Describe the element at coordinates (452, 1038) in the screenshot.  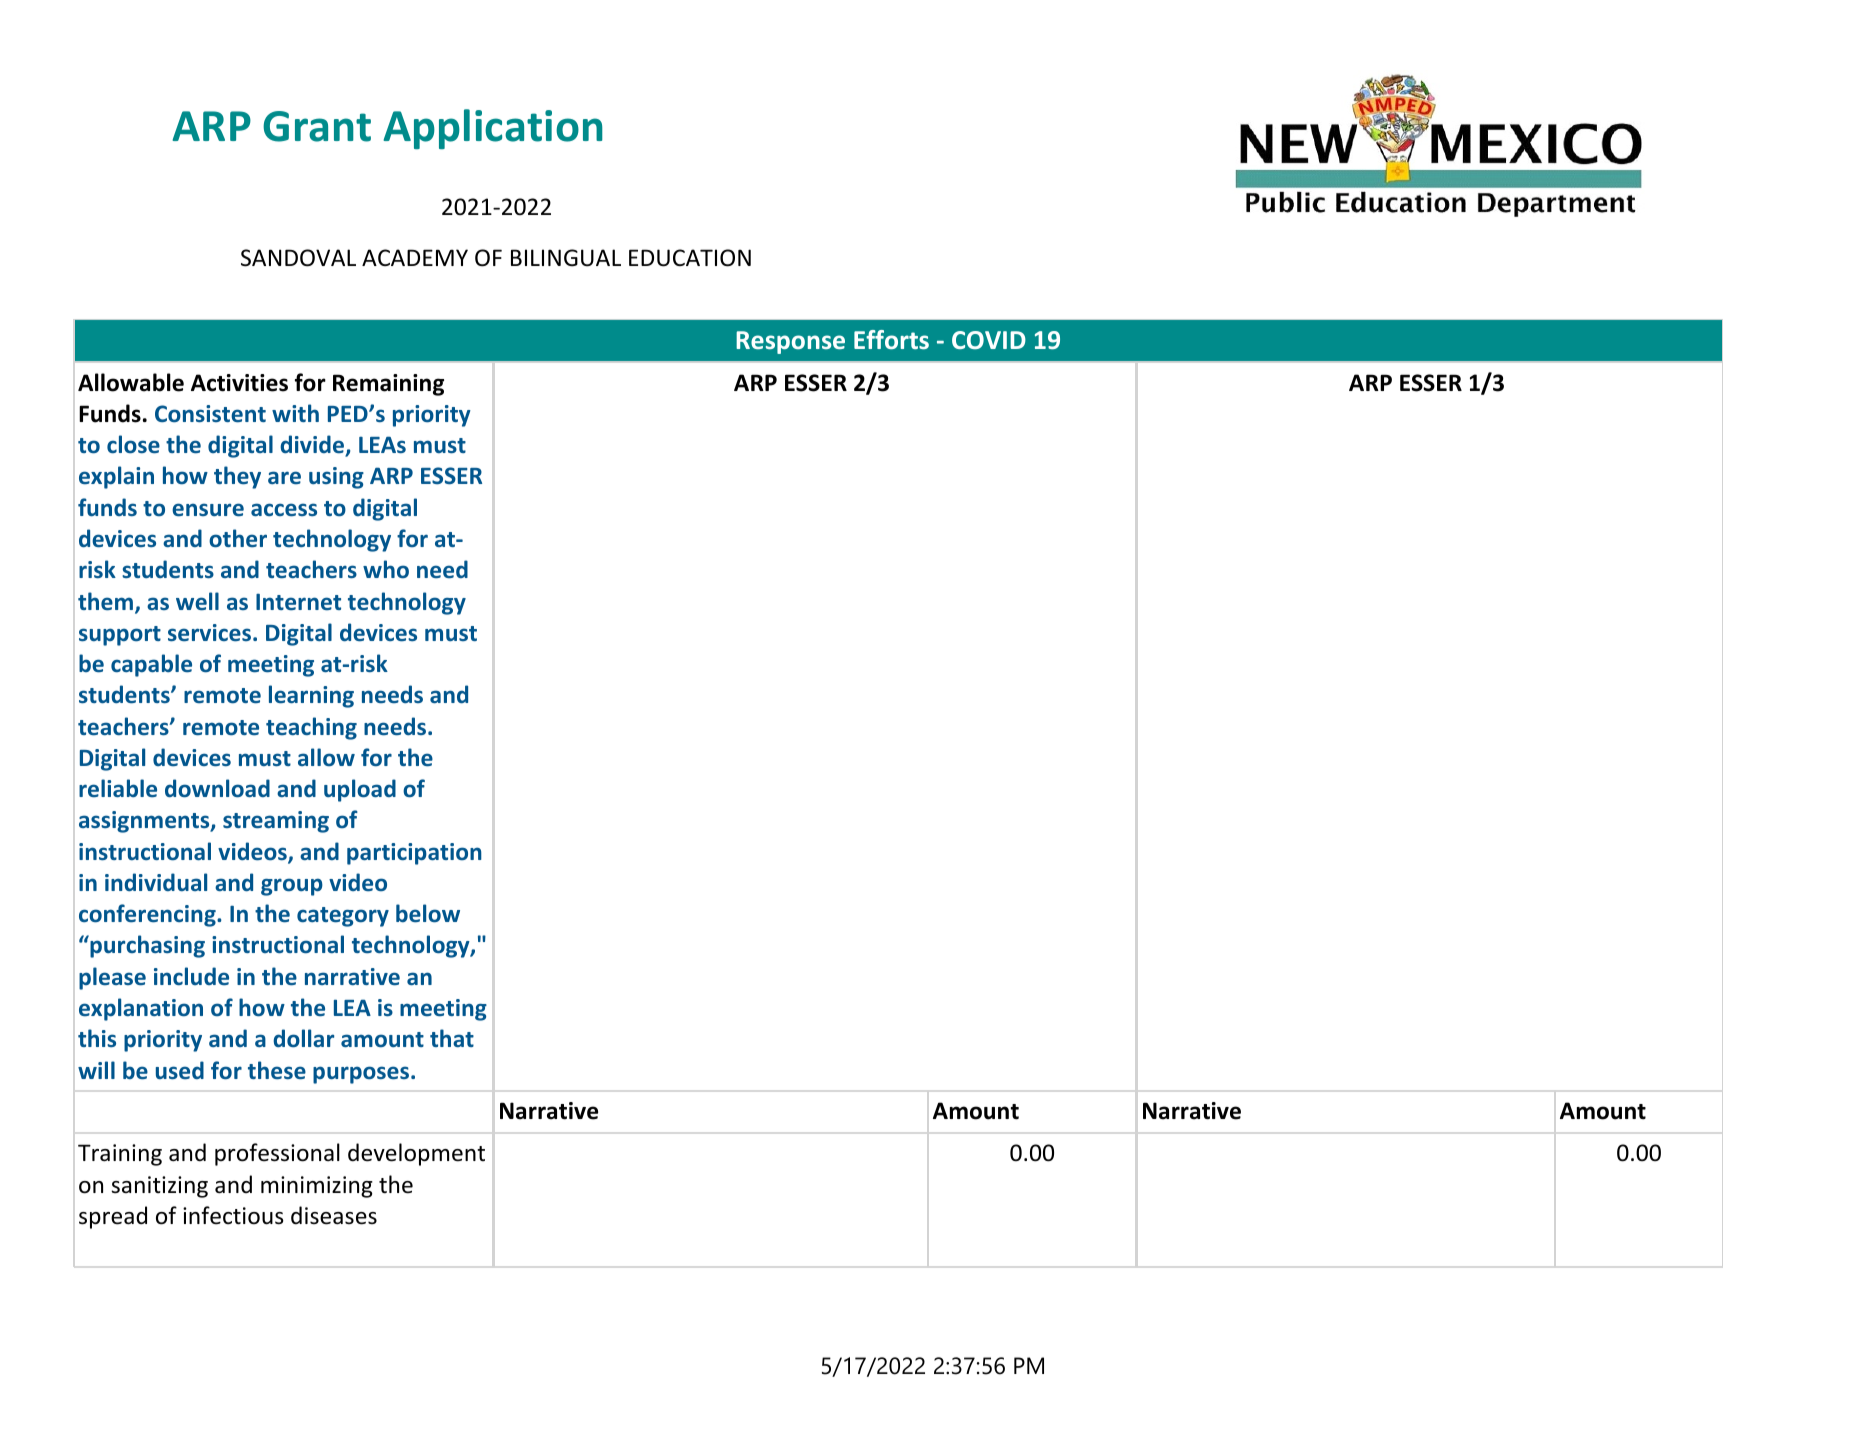
I see `that` at that location.
